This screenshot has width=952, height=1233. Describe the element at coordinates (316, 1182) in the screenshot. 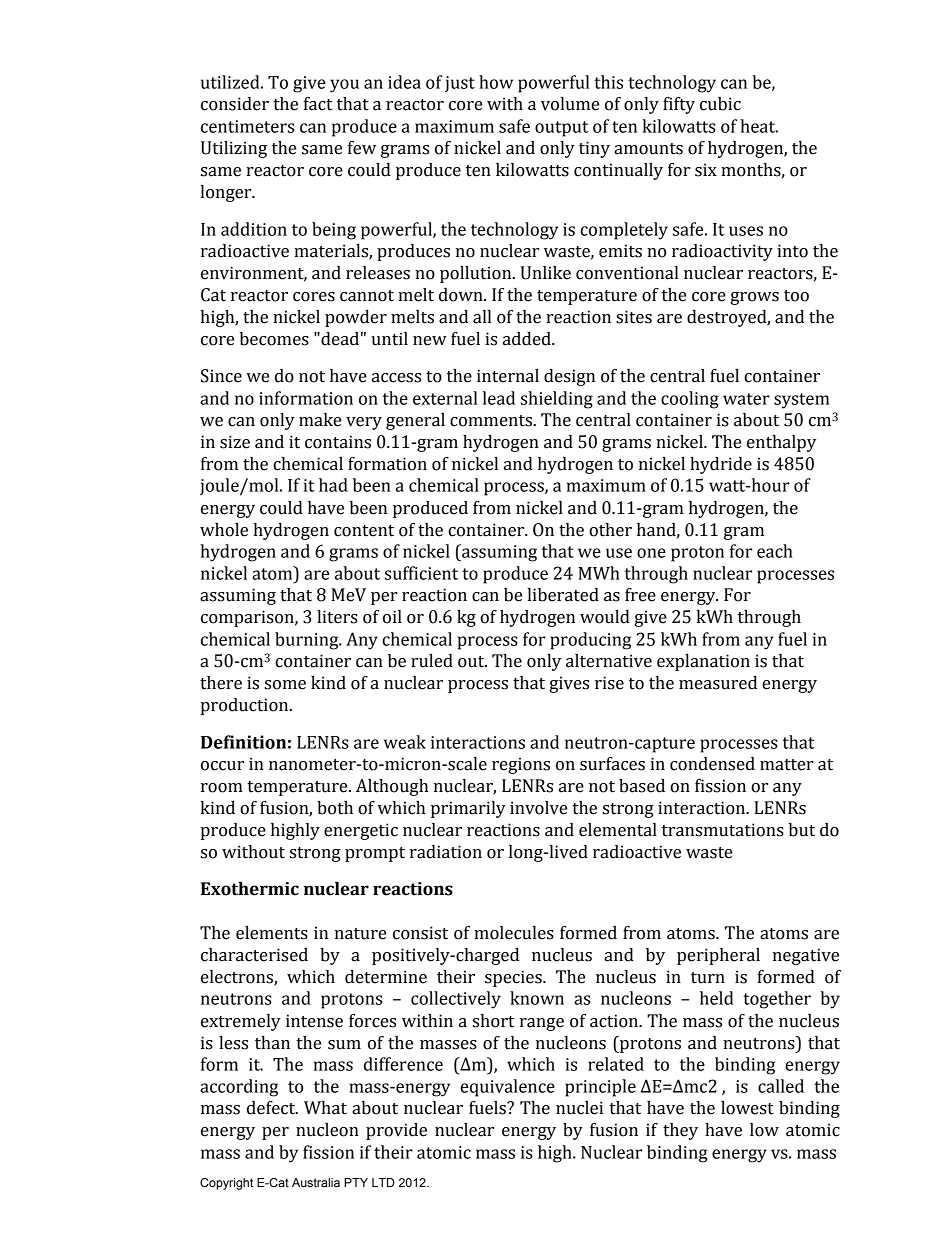

I see `Australia` at that location.
